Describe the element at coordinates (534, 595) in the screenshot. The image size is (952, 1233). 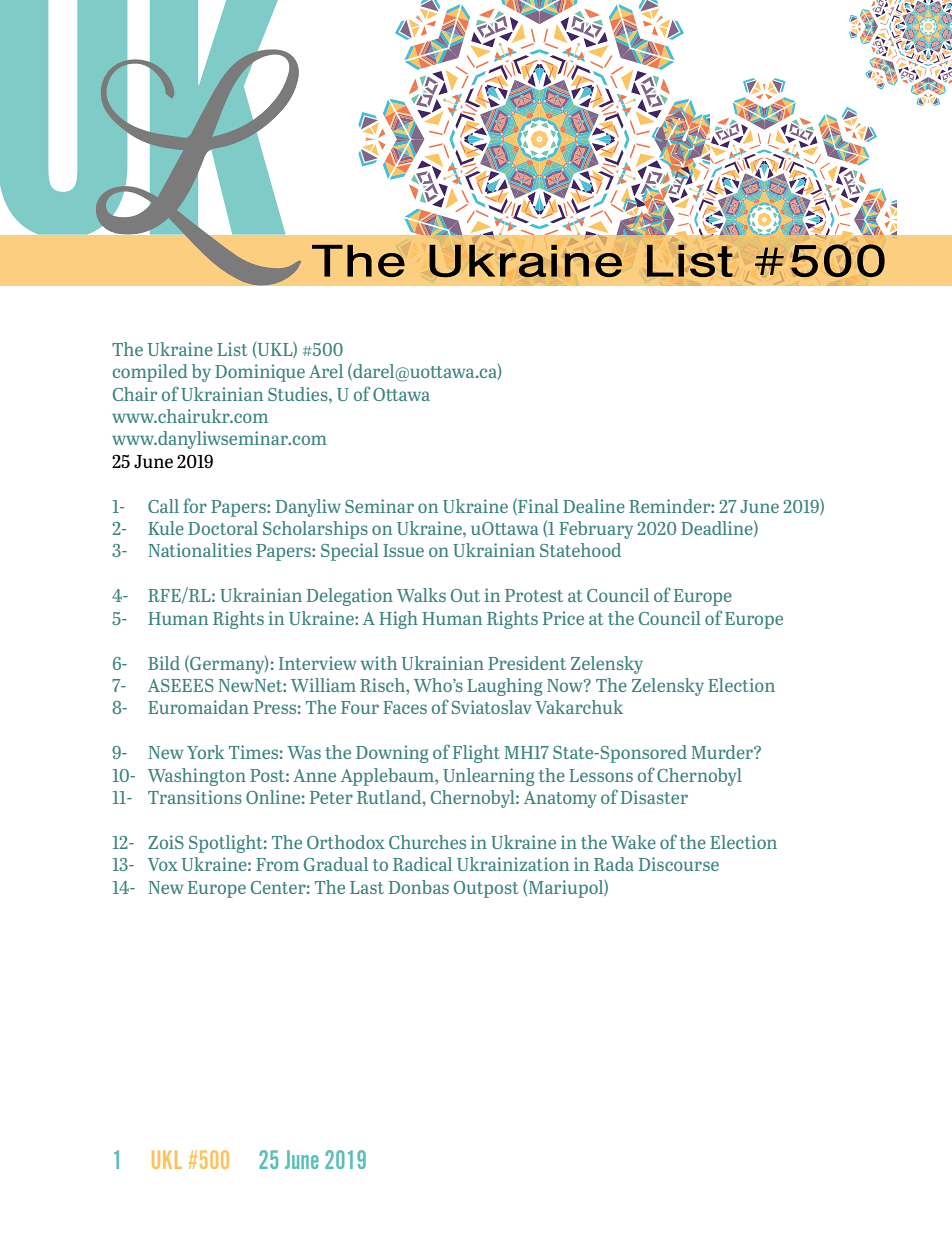
I see `Protest` at that location.
